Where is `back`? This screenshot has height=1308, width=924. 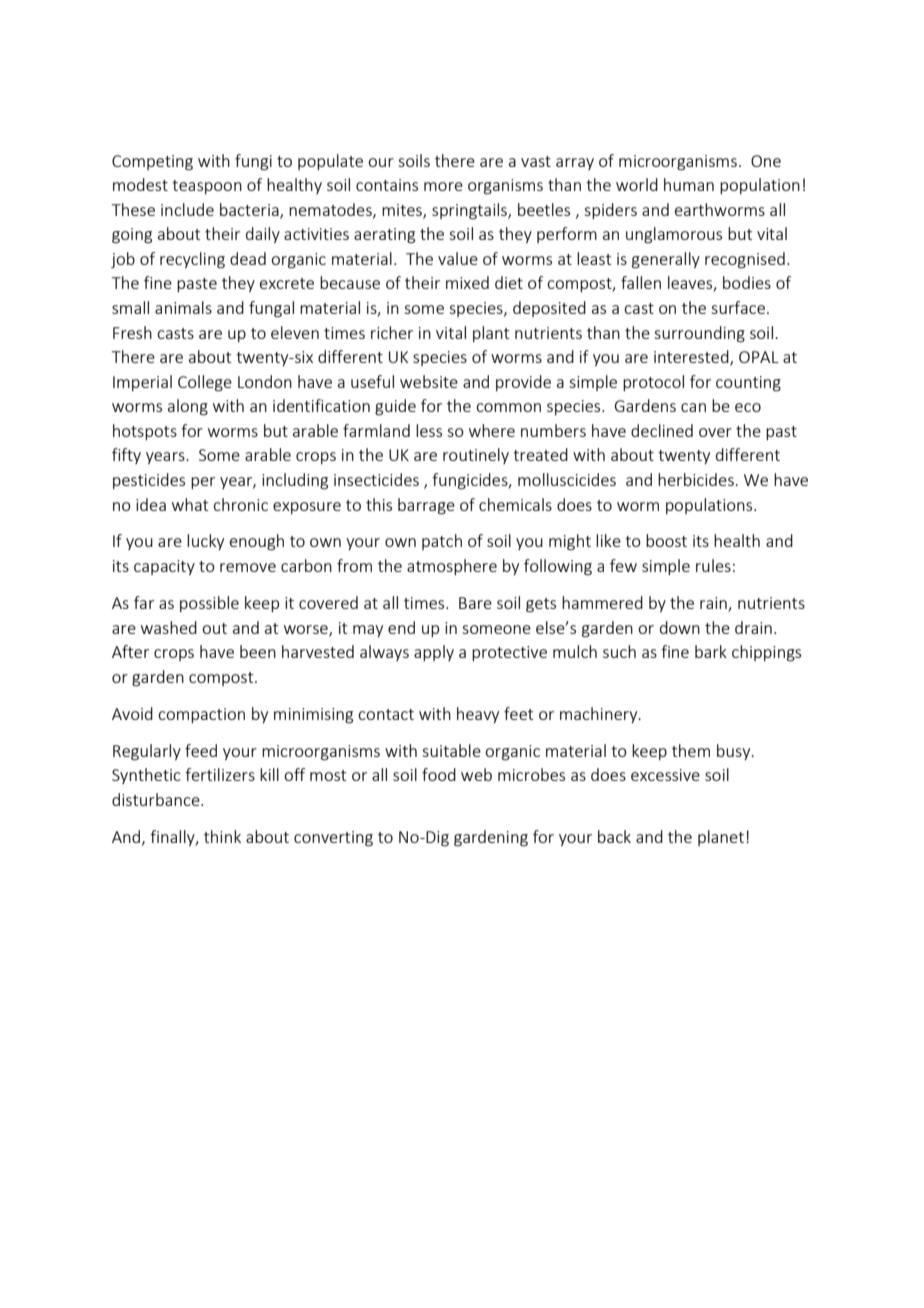
back is located at coordinates (614, 836).
